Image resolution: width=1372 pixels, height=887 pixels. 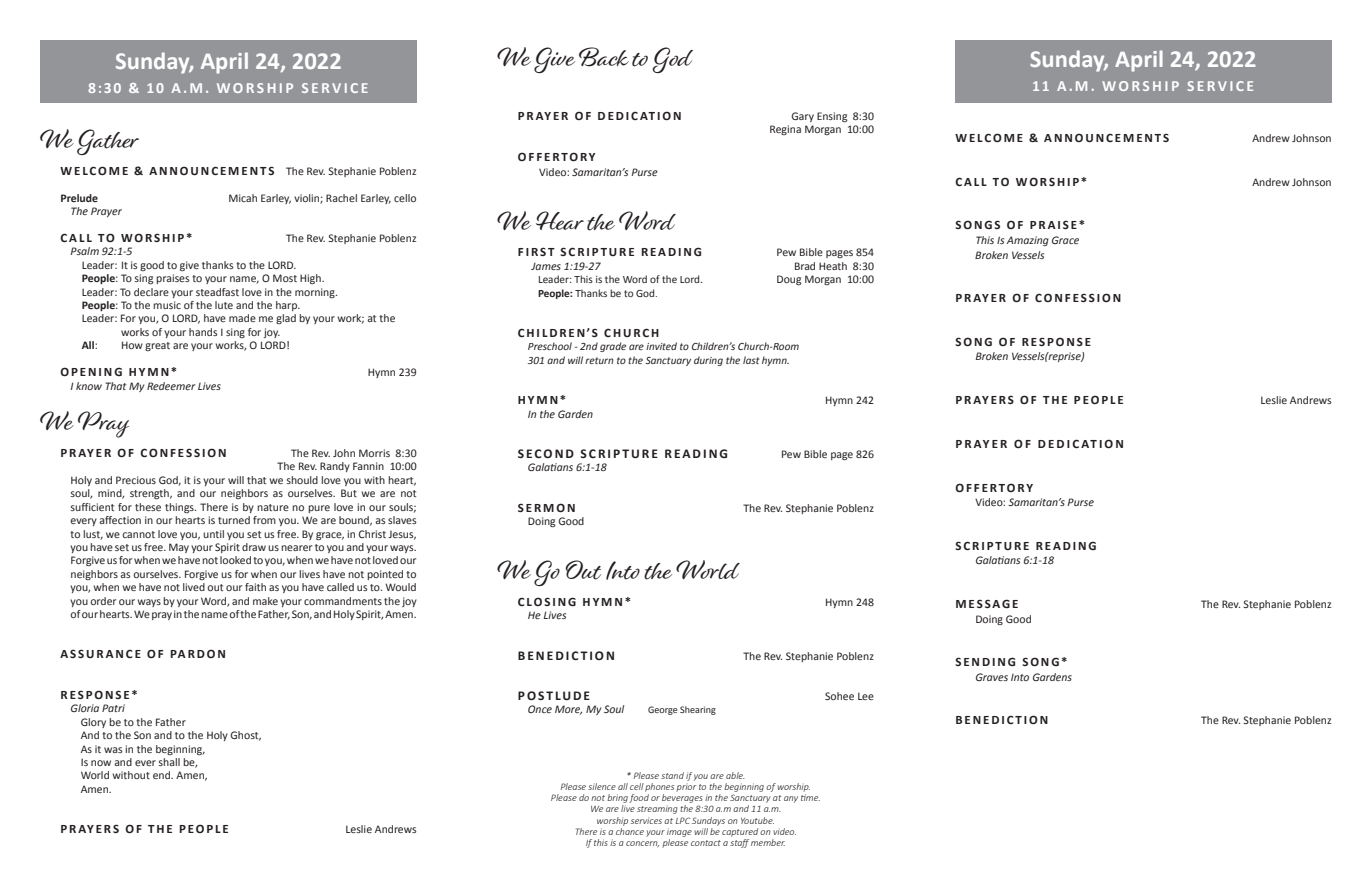 What do you see at coordinates (802, 117) in the page?
I see `Gary` at bounding box center [802, 117].
